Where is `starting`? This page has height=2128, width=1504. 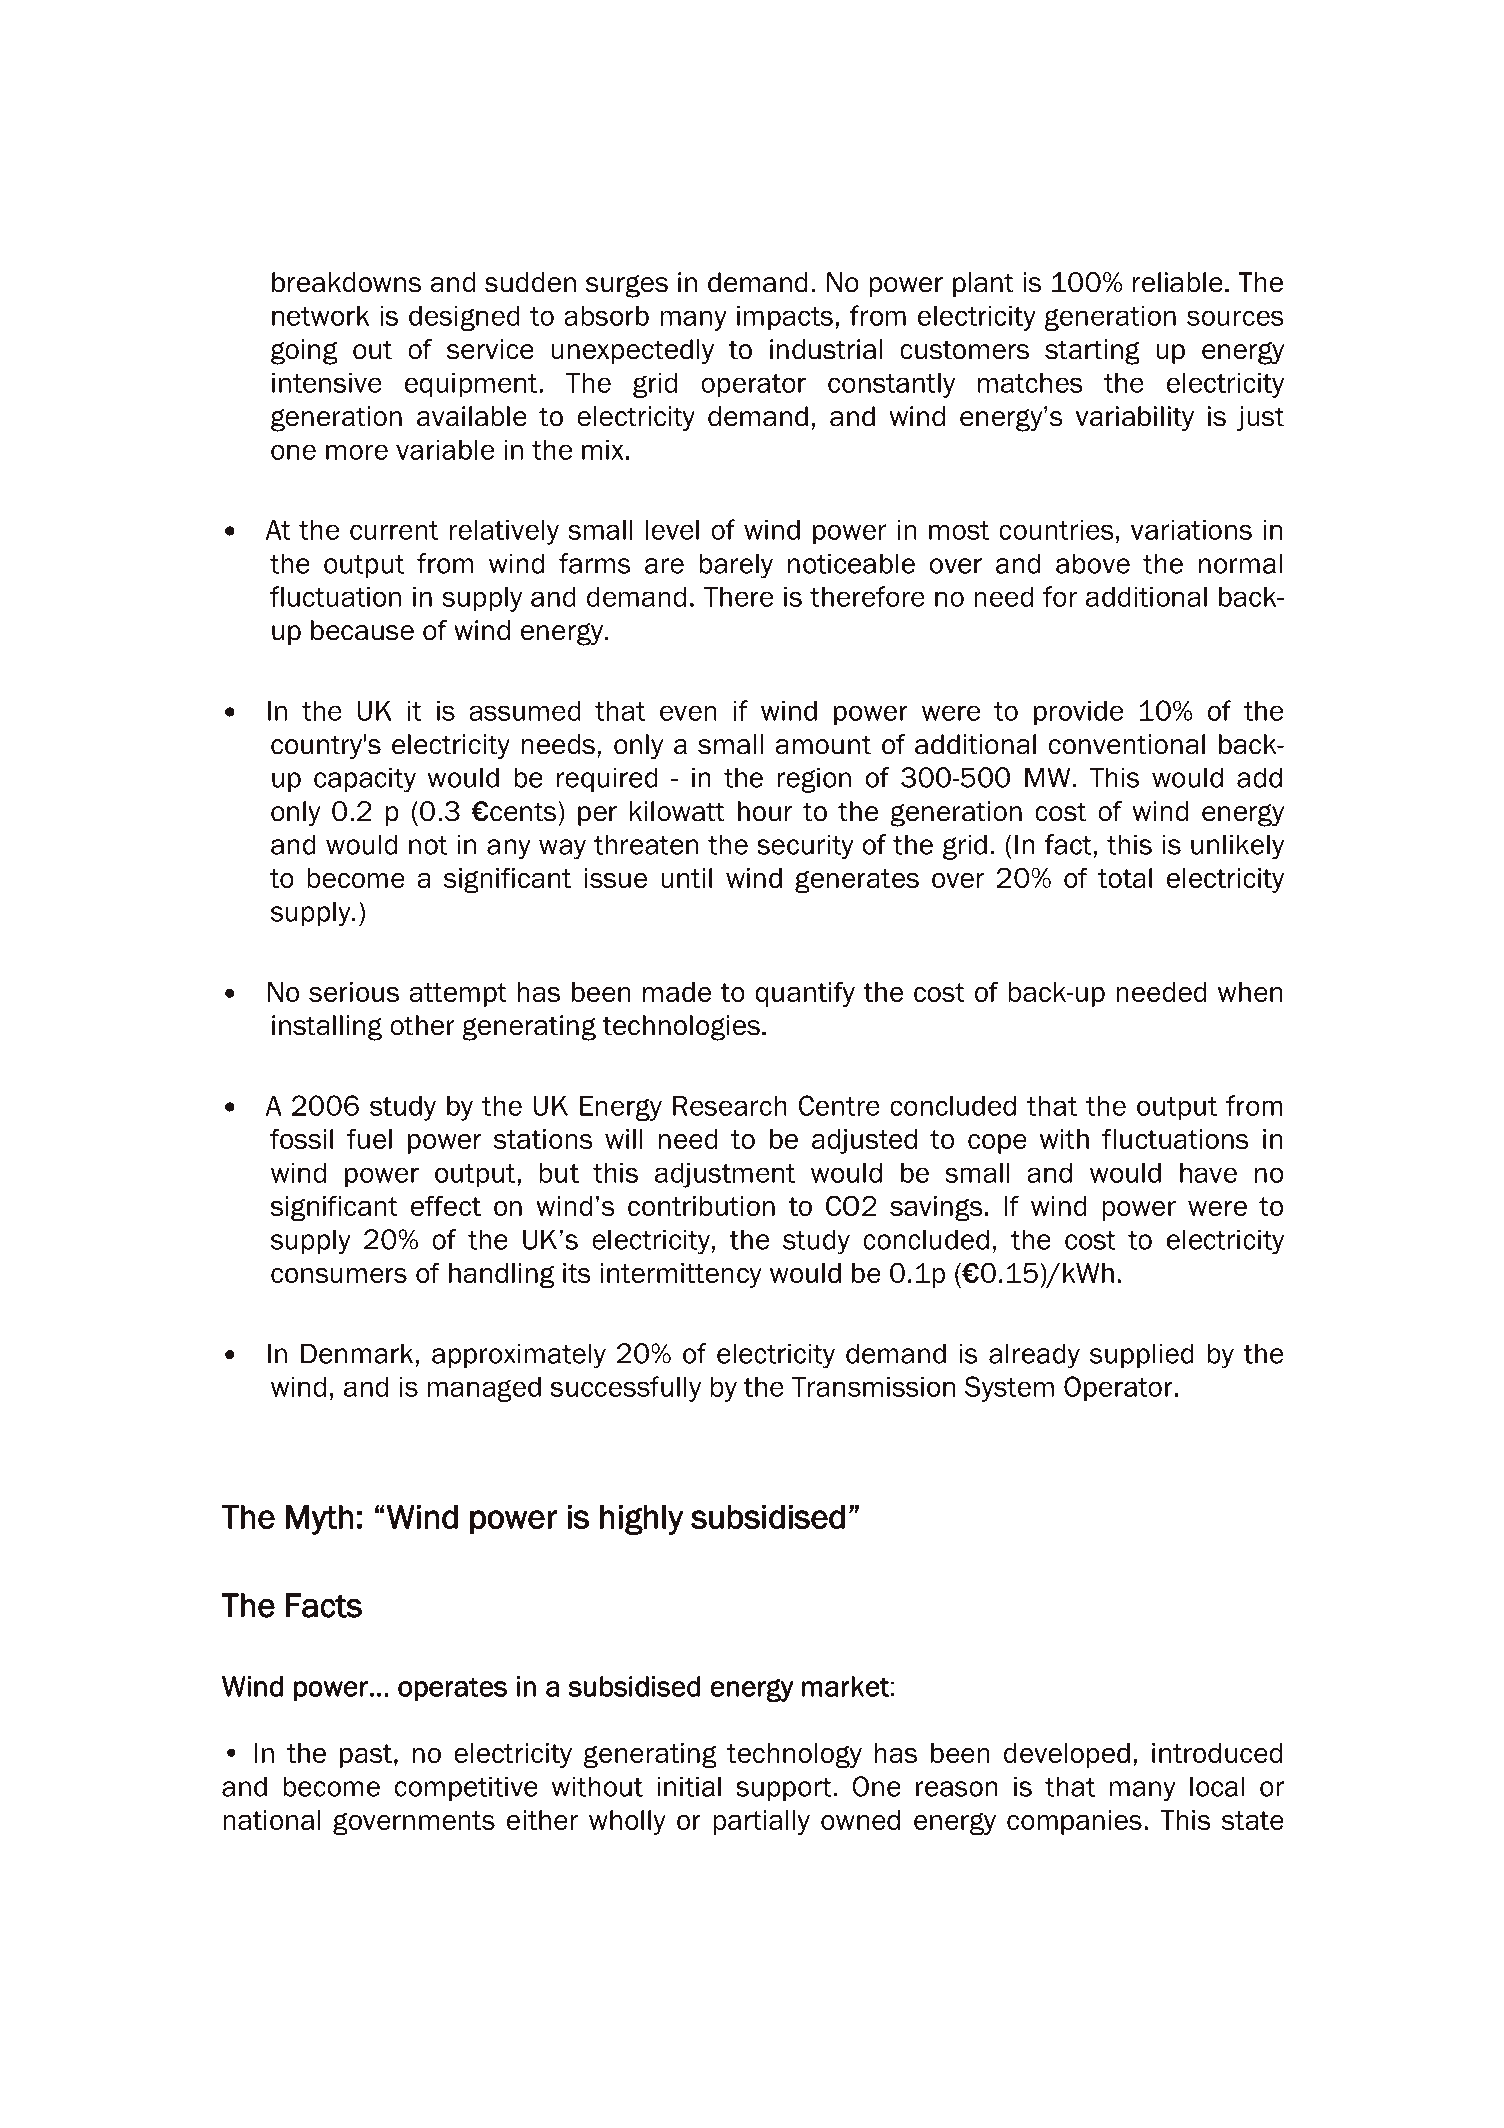 starting is located at coordinates (1092, 352).
